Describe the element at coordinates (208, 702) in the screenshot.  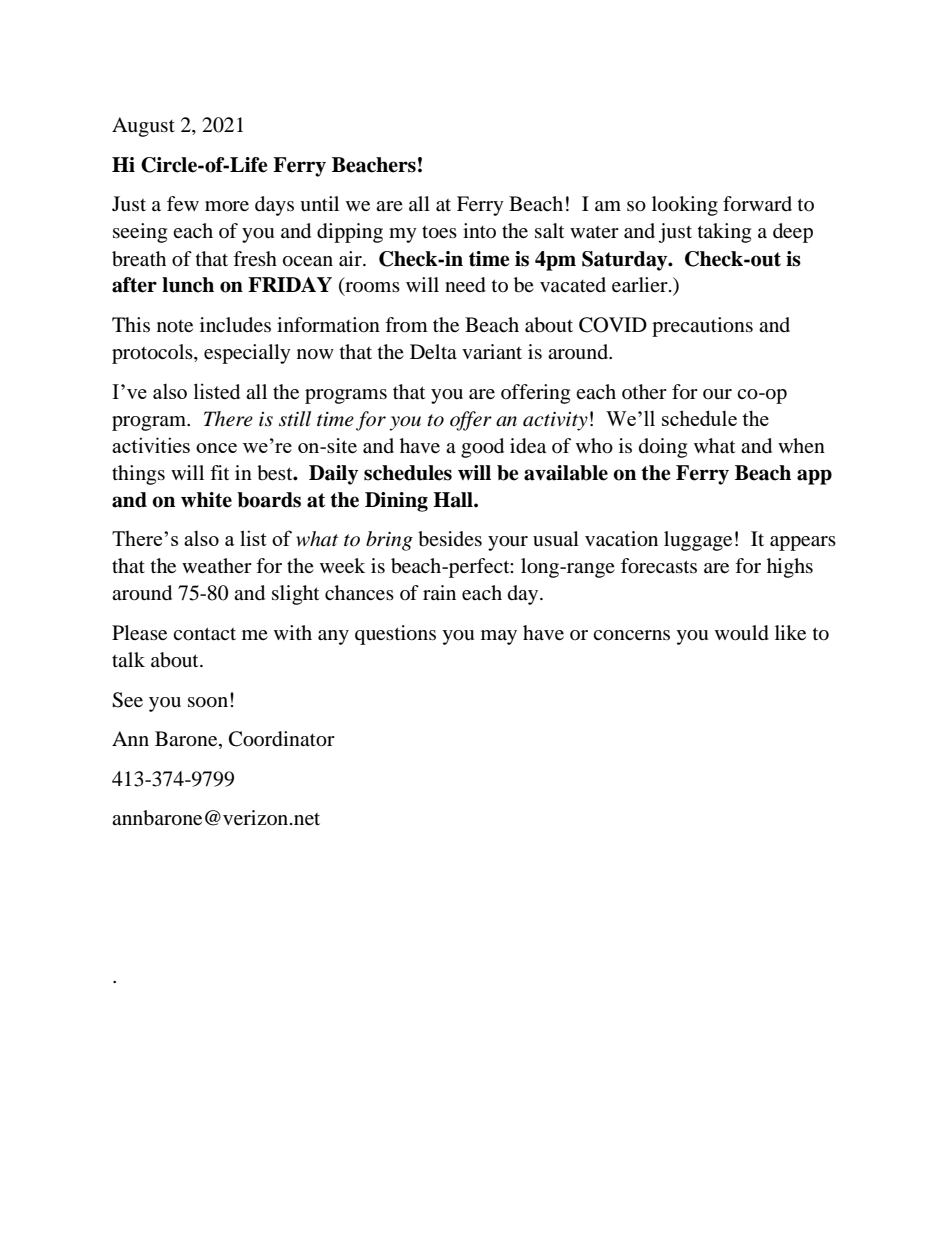
I see `soon` at that location.
